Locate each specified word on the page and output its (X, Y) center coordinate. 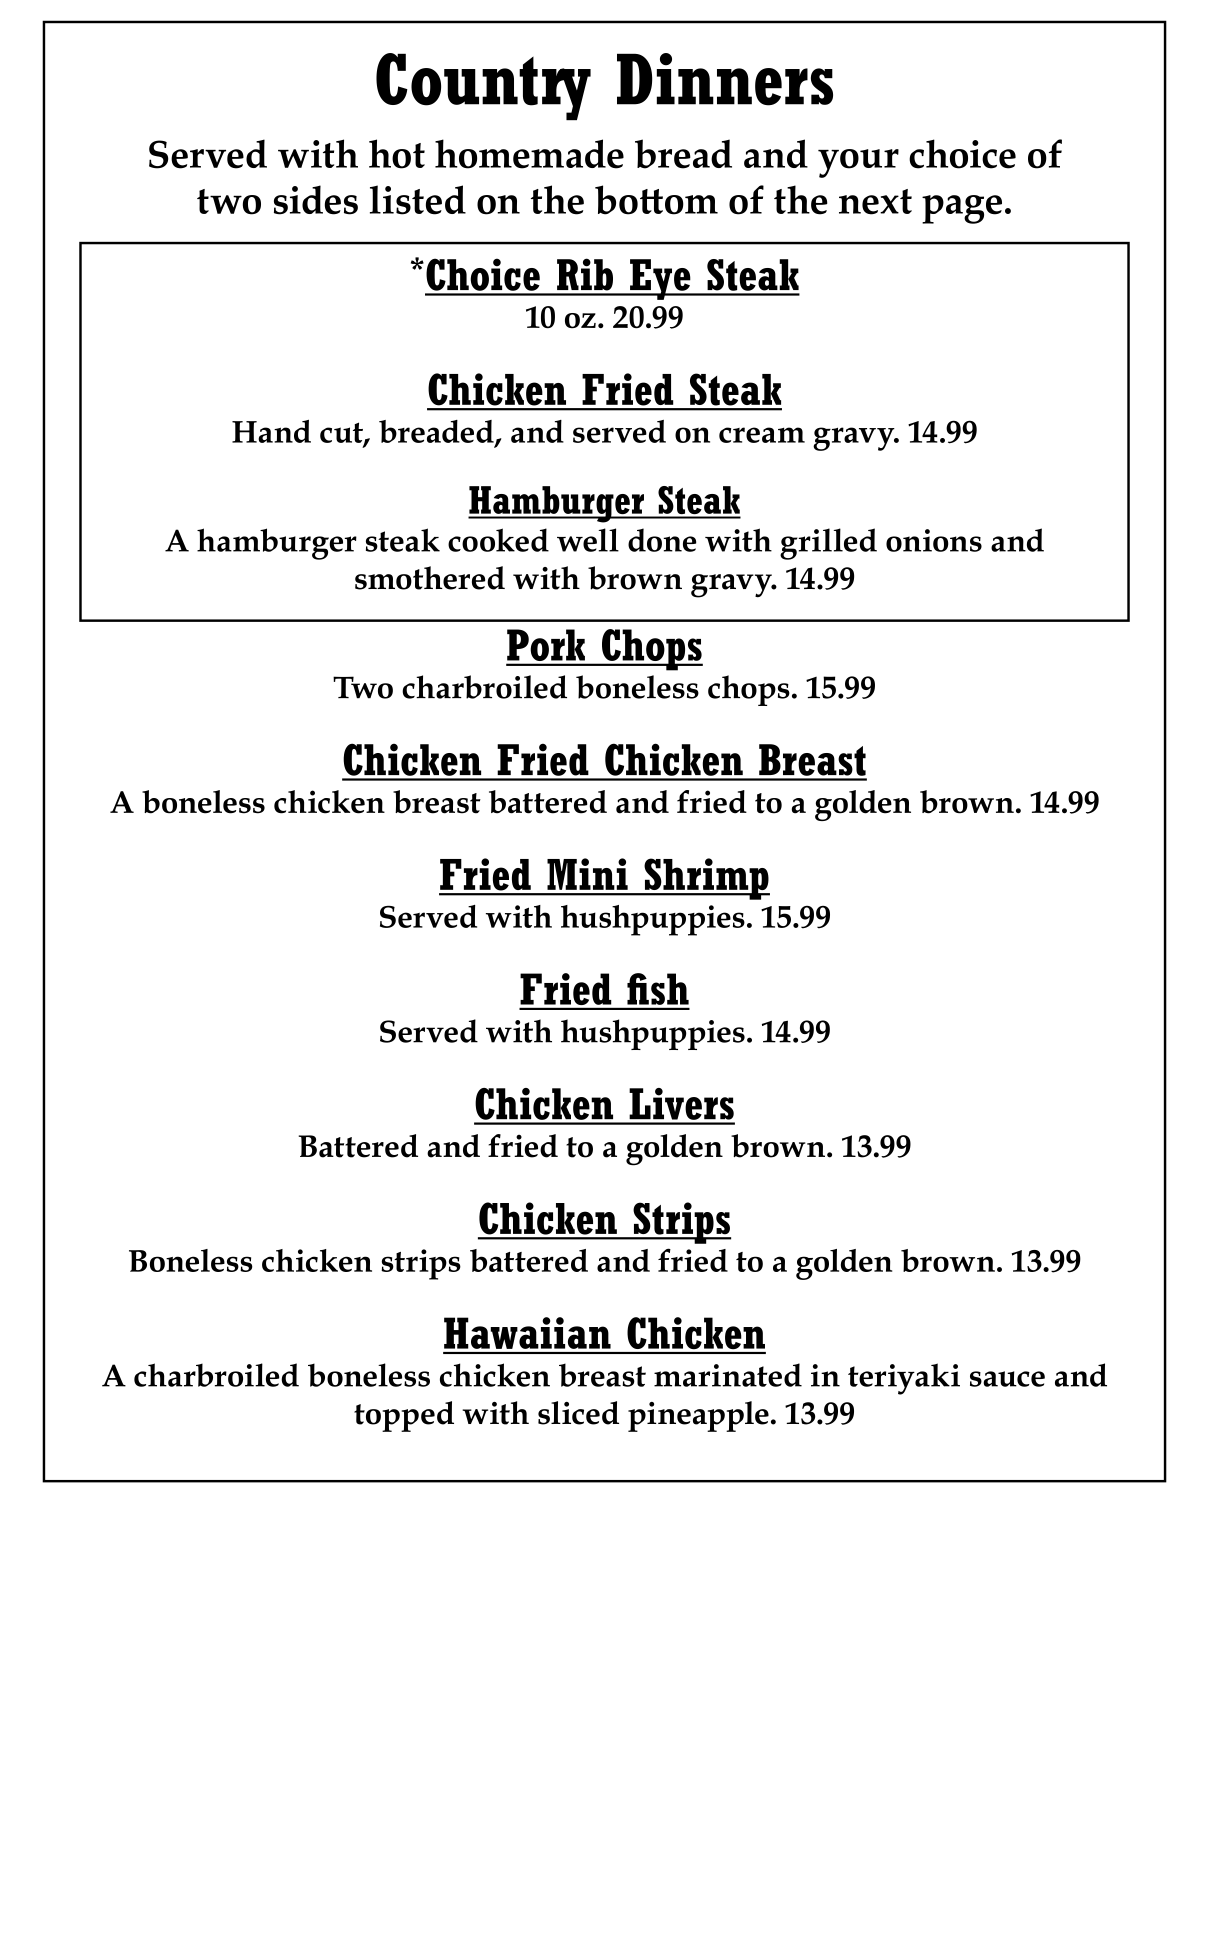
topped (404, 1416)
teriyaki (904, 1379)
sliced (578, 1413)
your (858, 163)
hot (397, 154)
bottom (656, 200)
